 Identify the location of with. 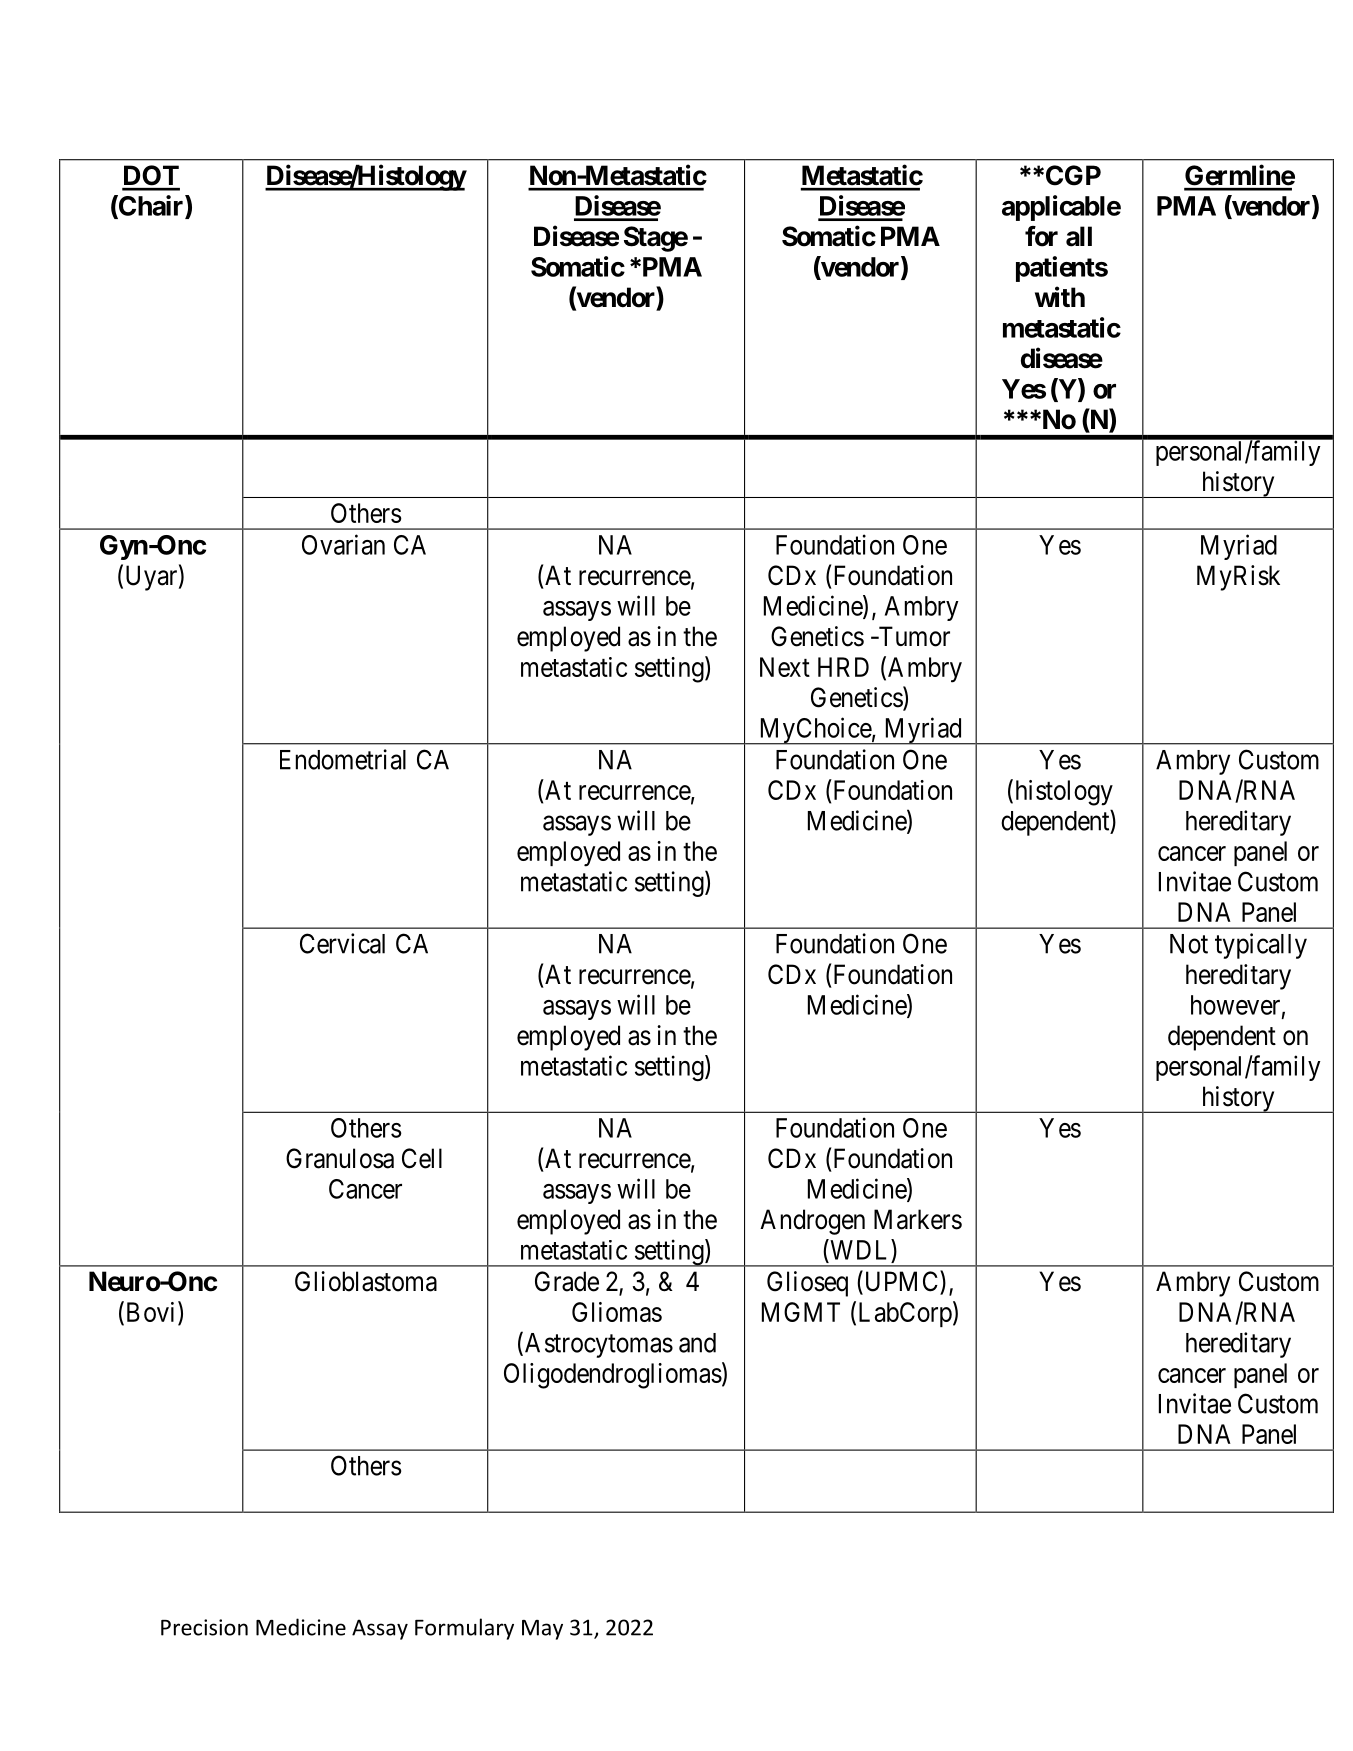
(1060, 296).
